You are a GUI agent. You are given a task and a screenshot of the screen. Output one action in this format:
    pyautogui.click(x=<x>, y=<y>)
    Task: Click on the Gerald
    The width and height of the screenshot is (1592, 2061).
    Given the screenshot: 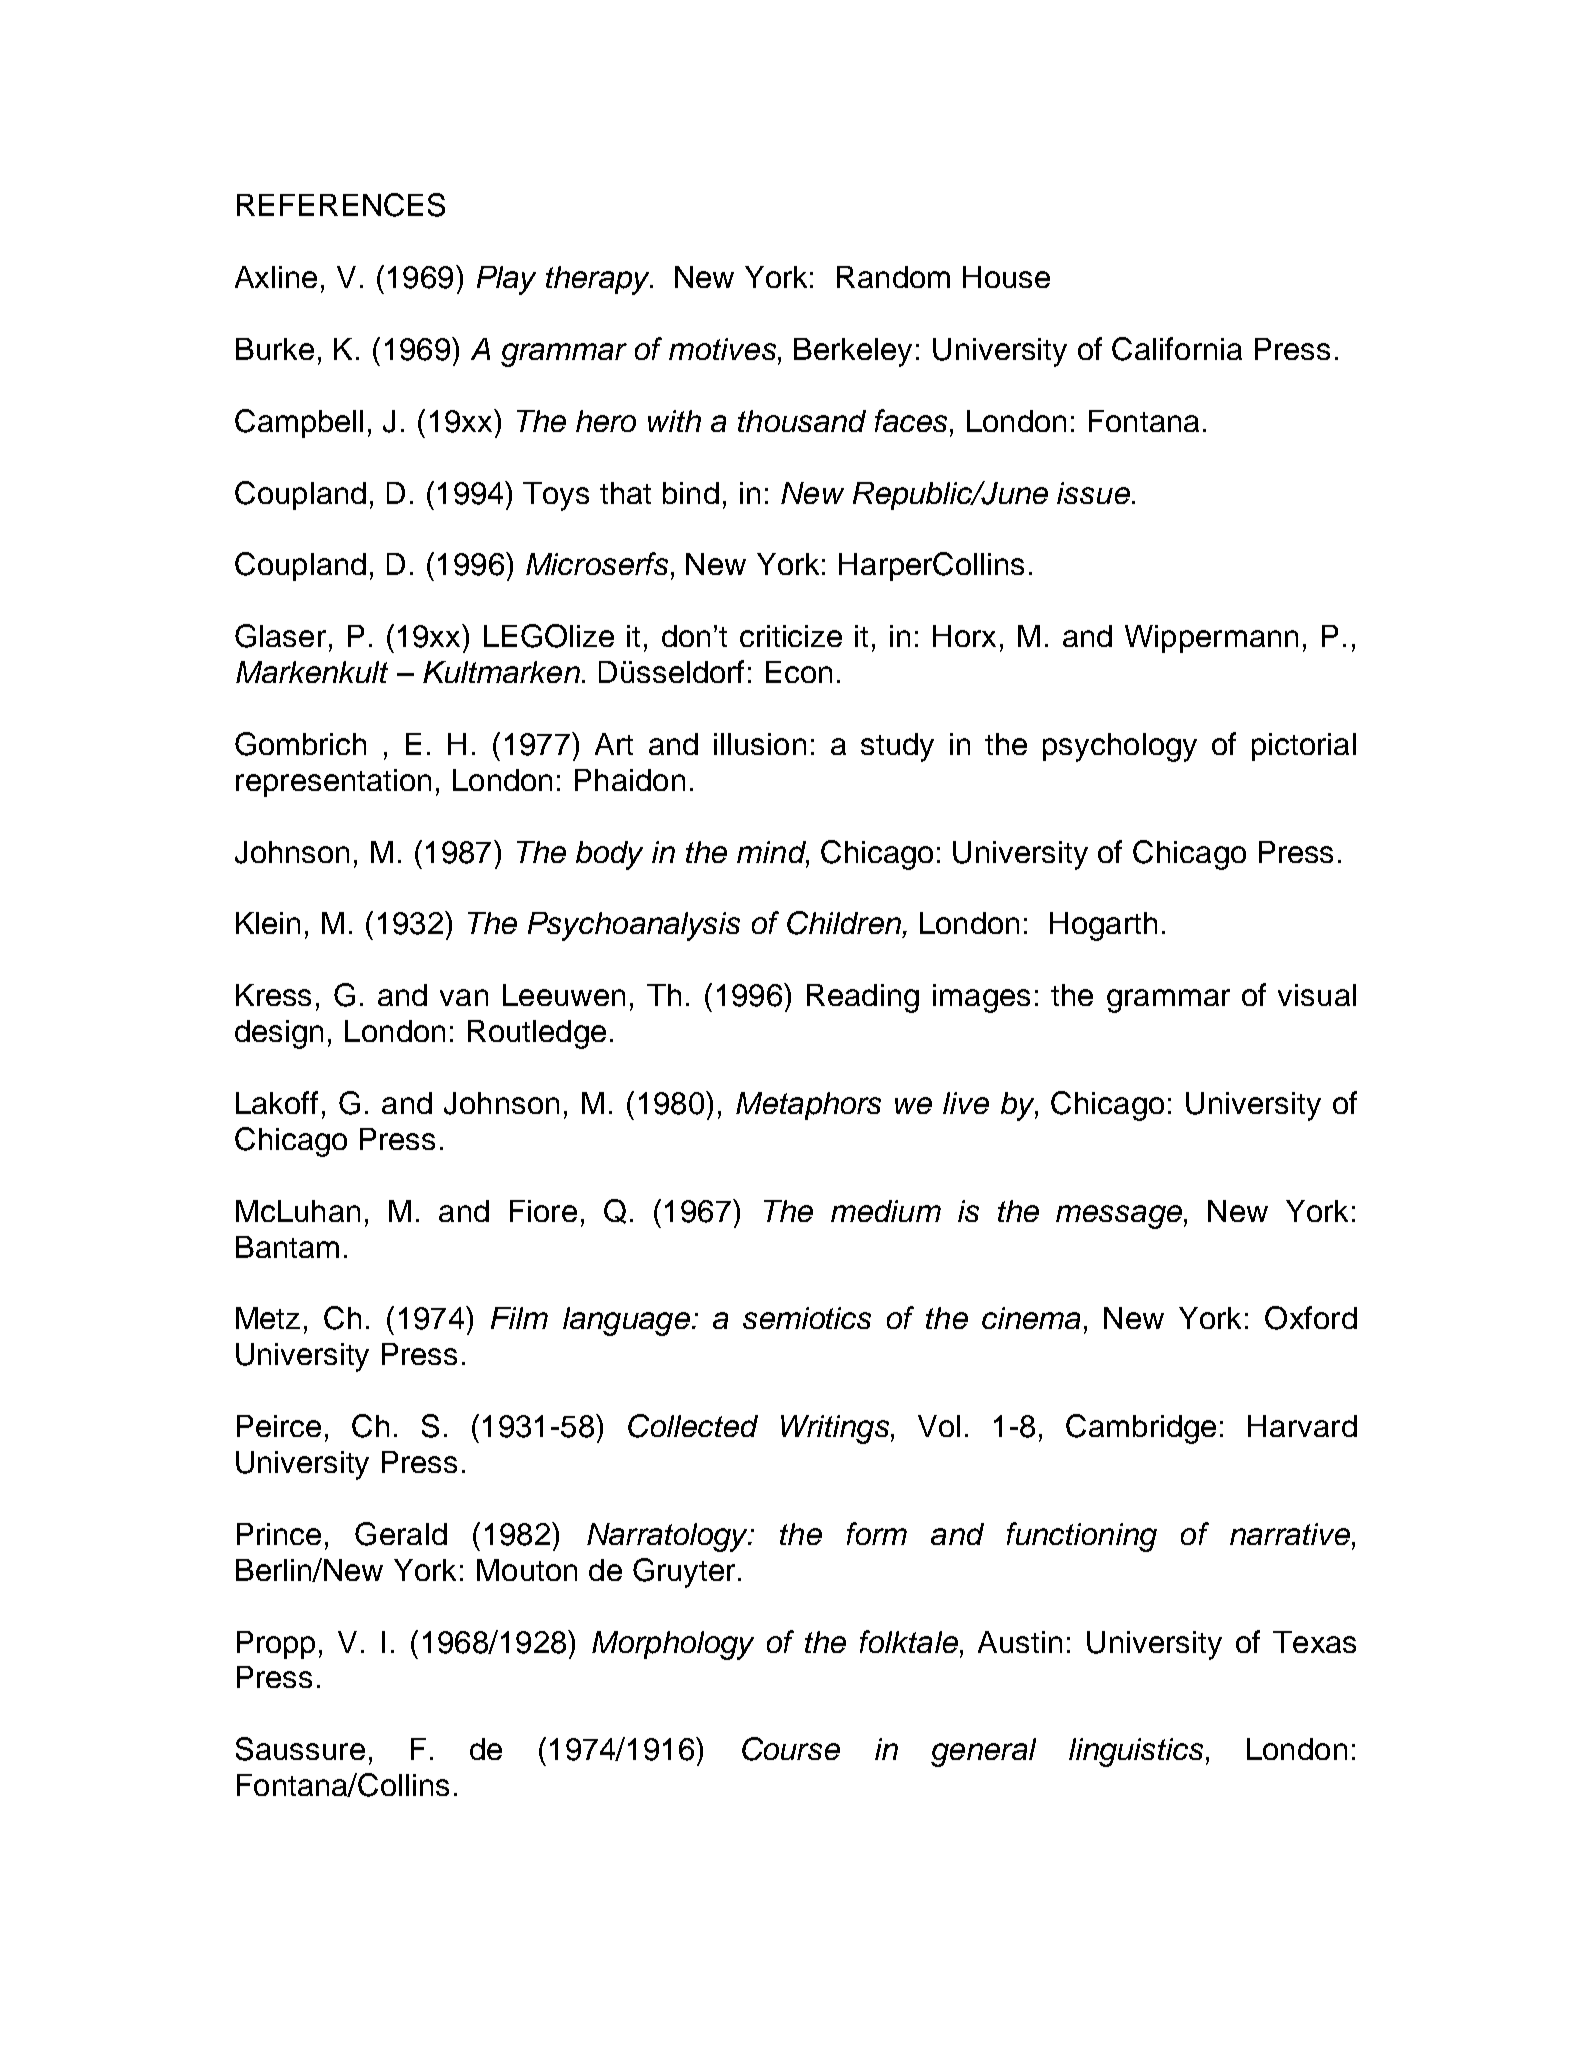 What is the action you would take?
    pyautogui.click(x=401, y=1534)
